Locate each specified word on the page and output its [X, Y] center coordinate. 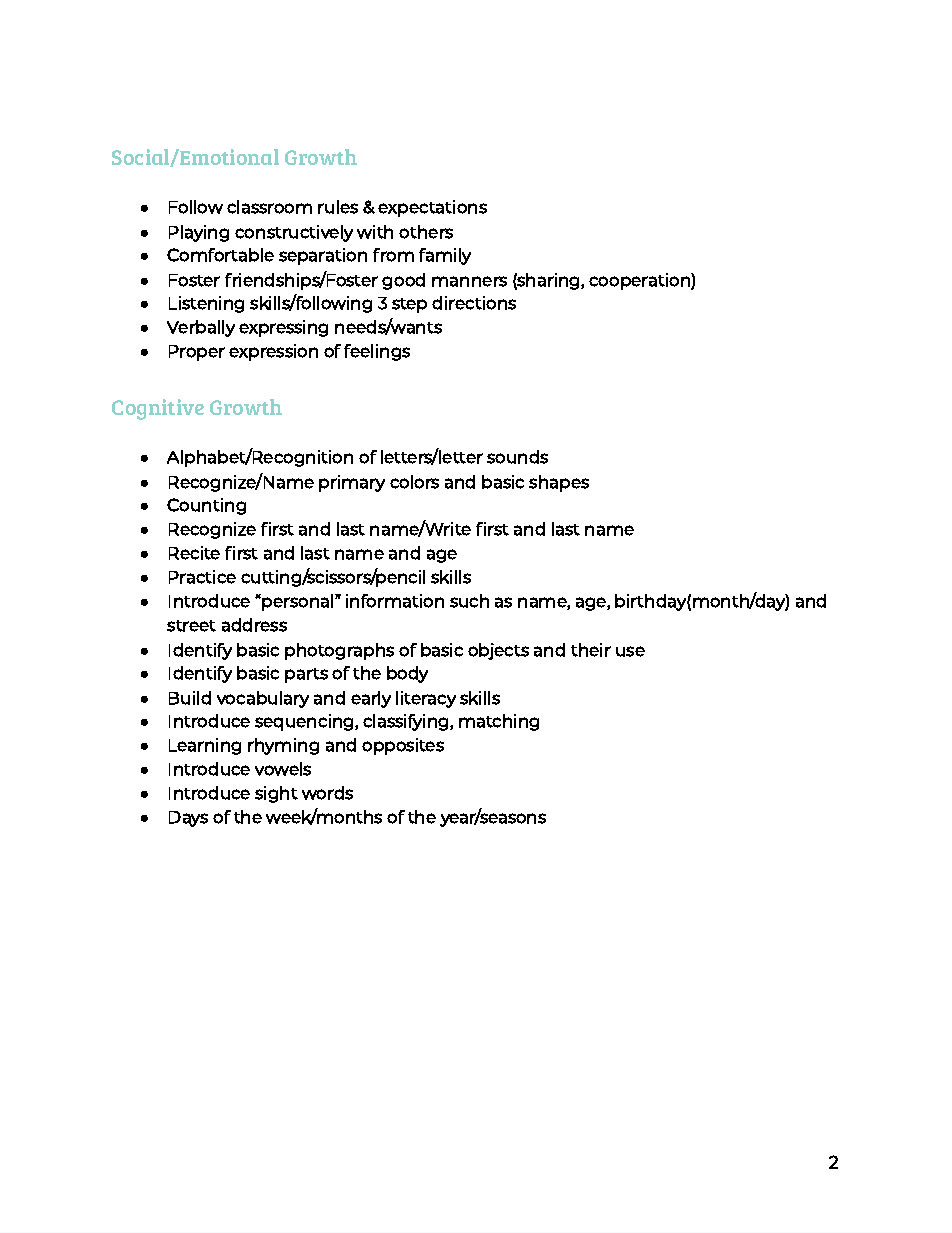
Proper [197, 353]
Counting [206, 506]
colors [414, 482]
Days [188, 819]
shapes [559, 483]
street [191, 626]
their [591, 650]
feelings [377, 352]
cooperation [640, 281]
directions [474, 303]
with [375, 232]
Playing [199, 233]
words [327, 793]
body [407, 674]
